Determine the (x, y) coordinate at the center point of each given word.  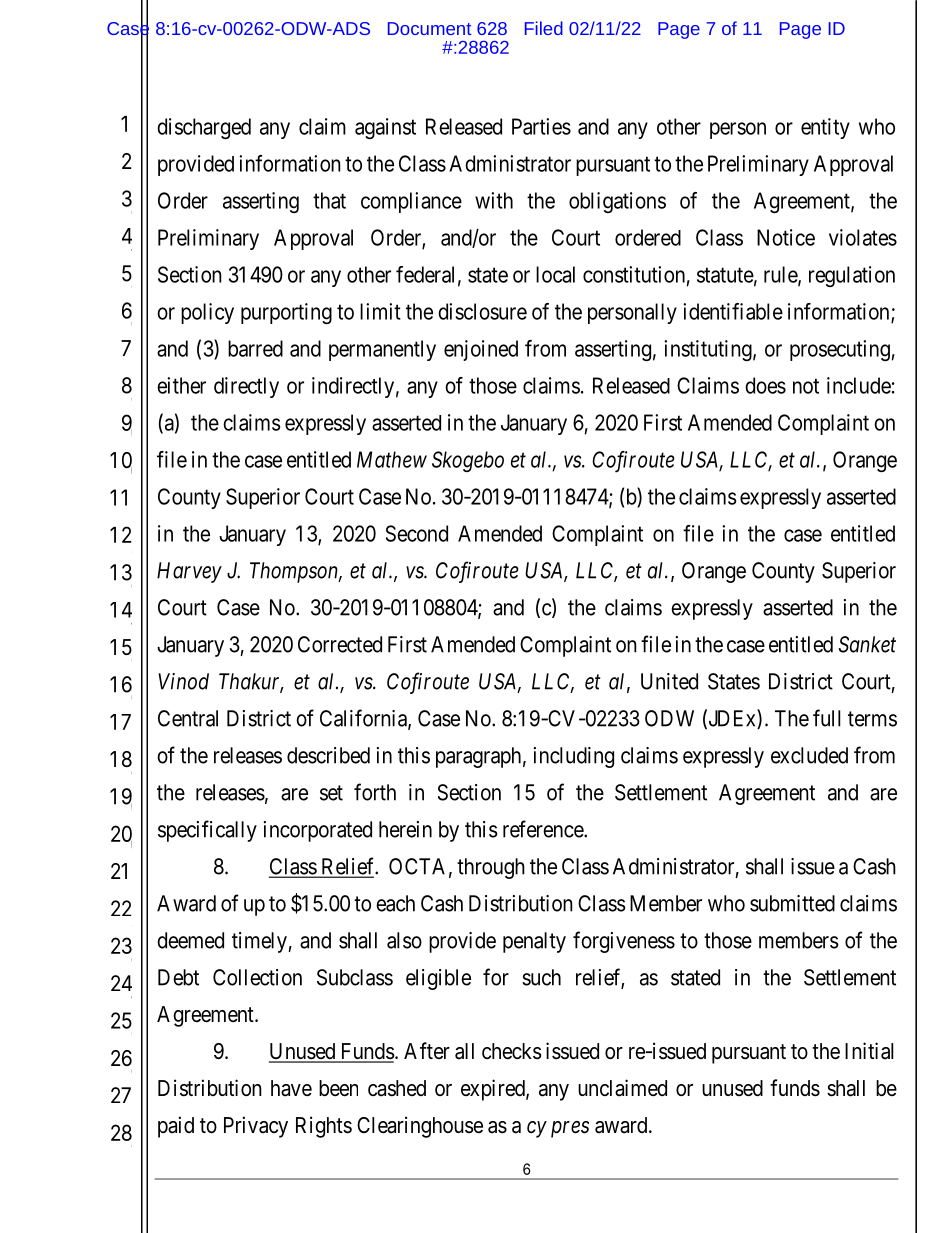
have (291, 1088)
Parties (541, 126)
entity (825, 128)
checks (512, 1051)
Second (417, 533)
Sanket (867, 644)
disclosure (482, 311)
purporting (286, 313)
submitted (792, 903)
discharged (204, 128)
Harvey (189, 572)
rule (781, 275)
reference (544, 829)
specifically (207, 831)
